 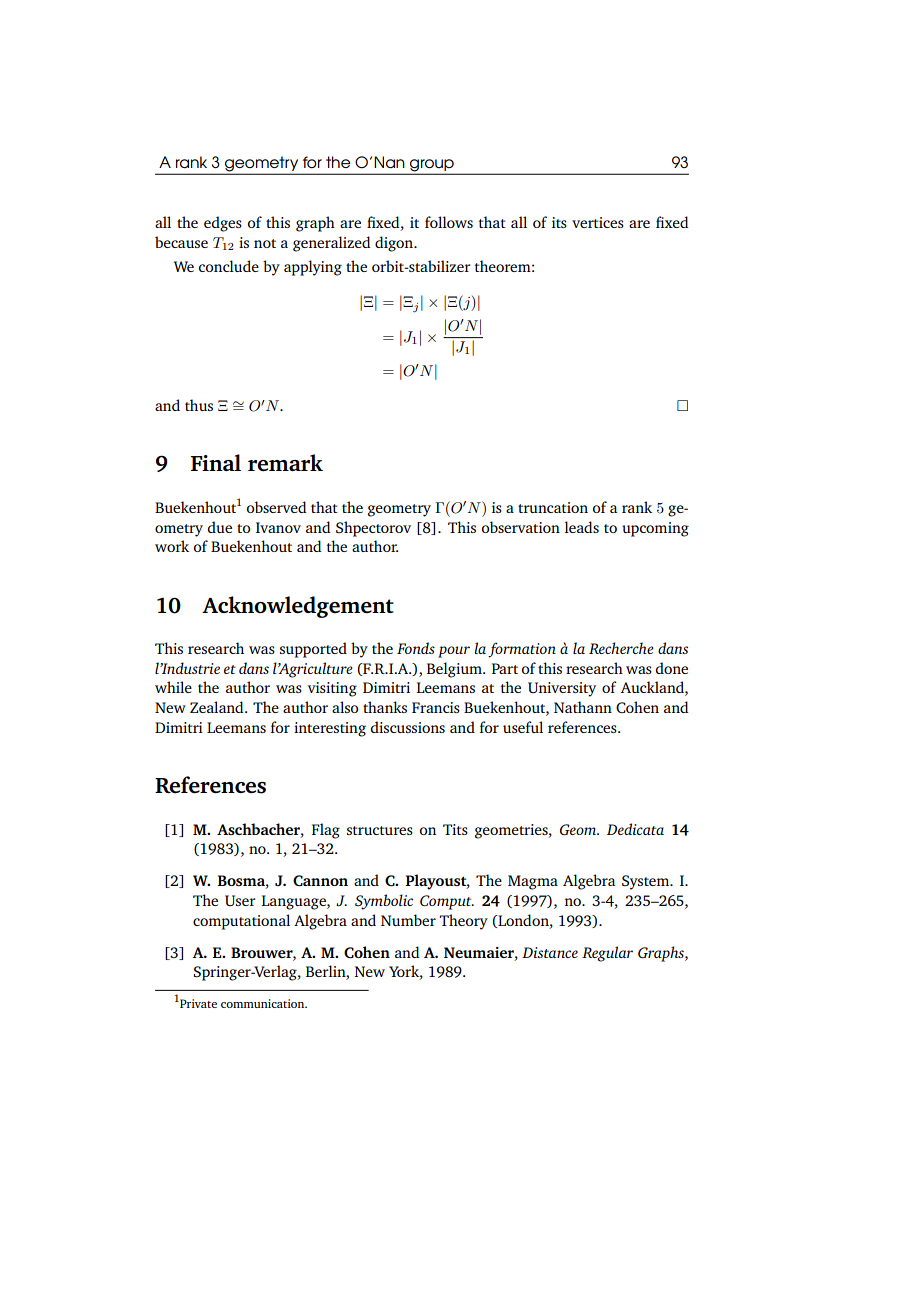 I want to click on University, so click(x=562, y=689).
